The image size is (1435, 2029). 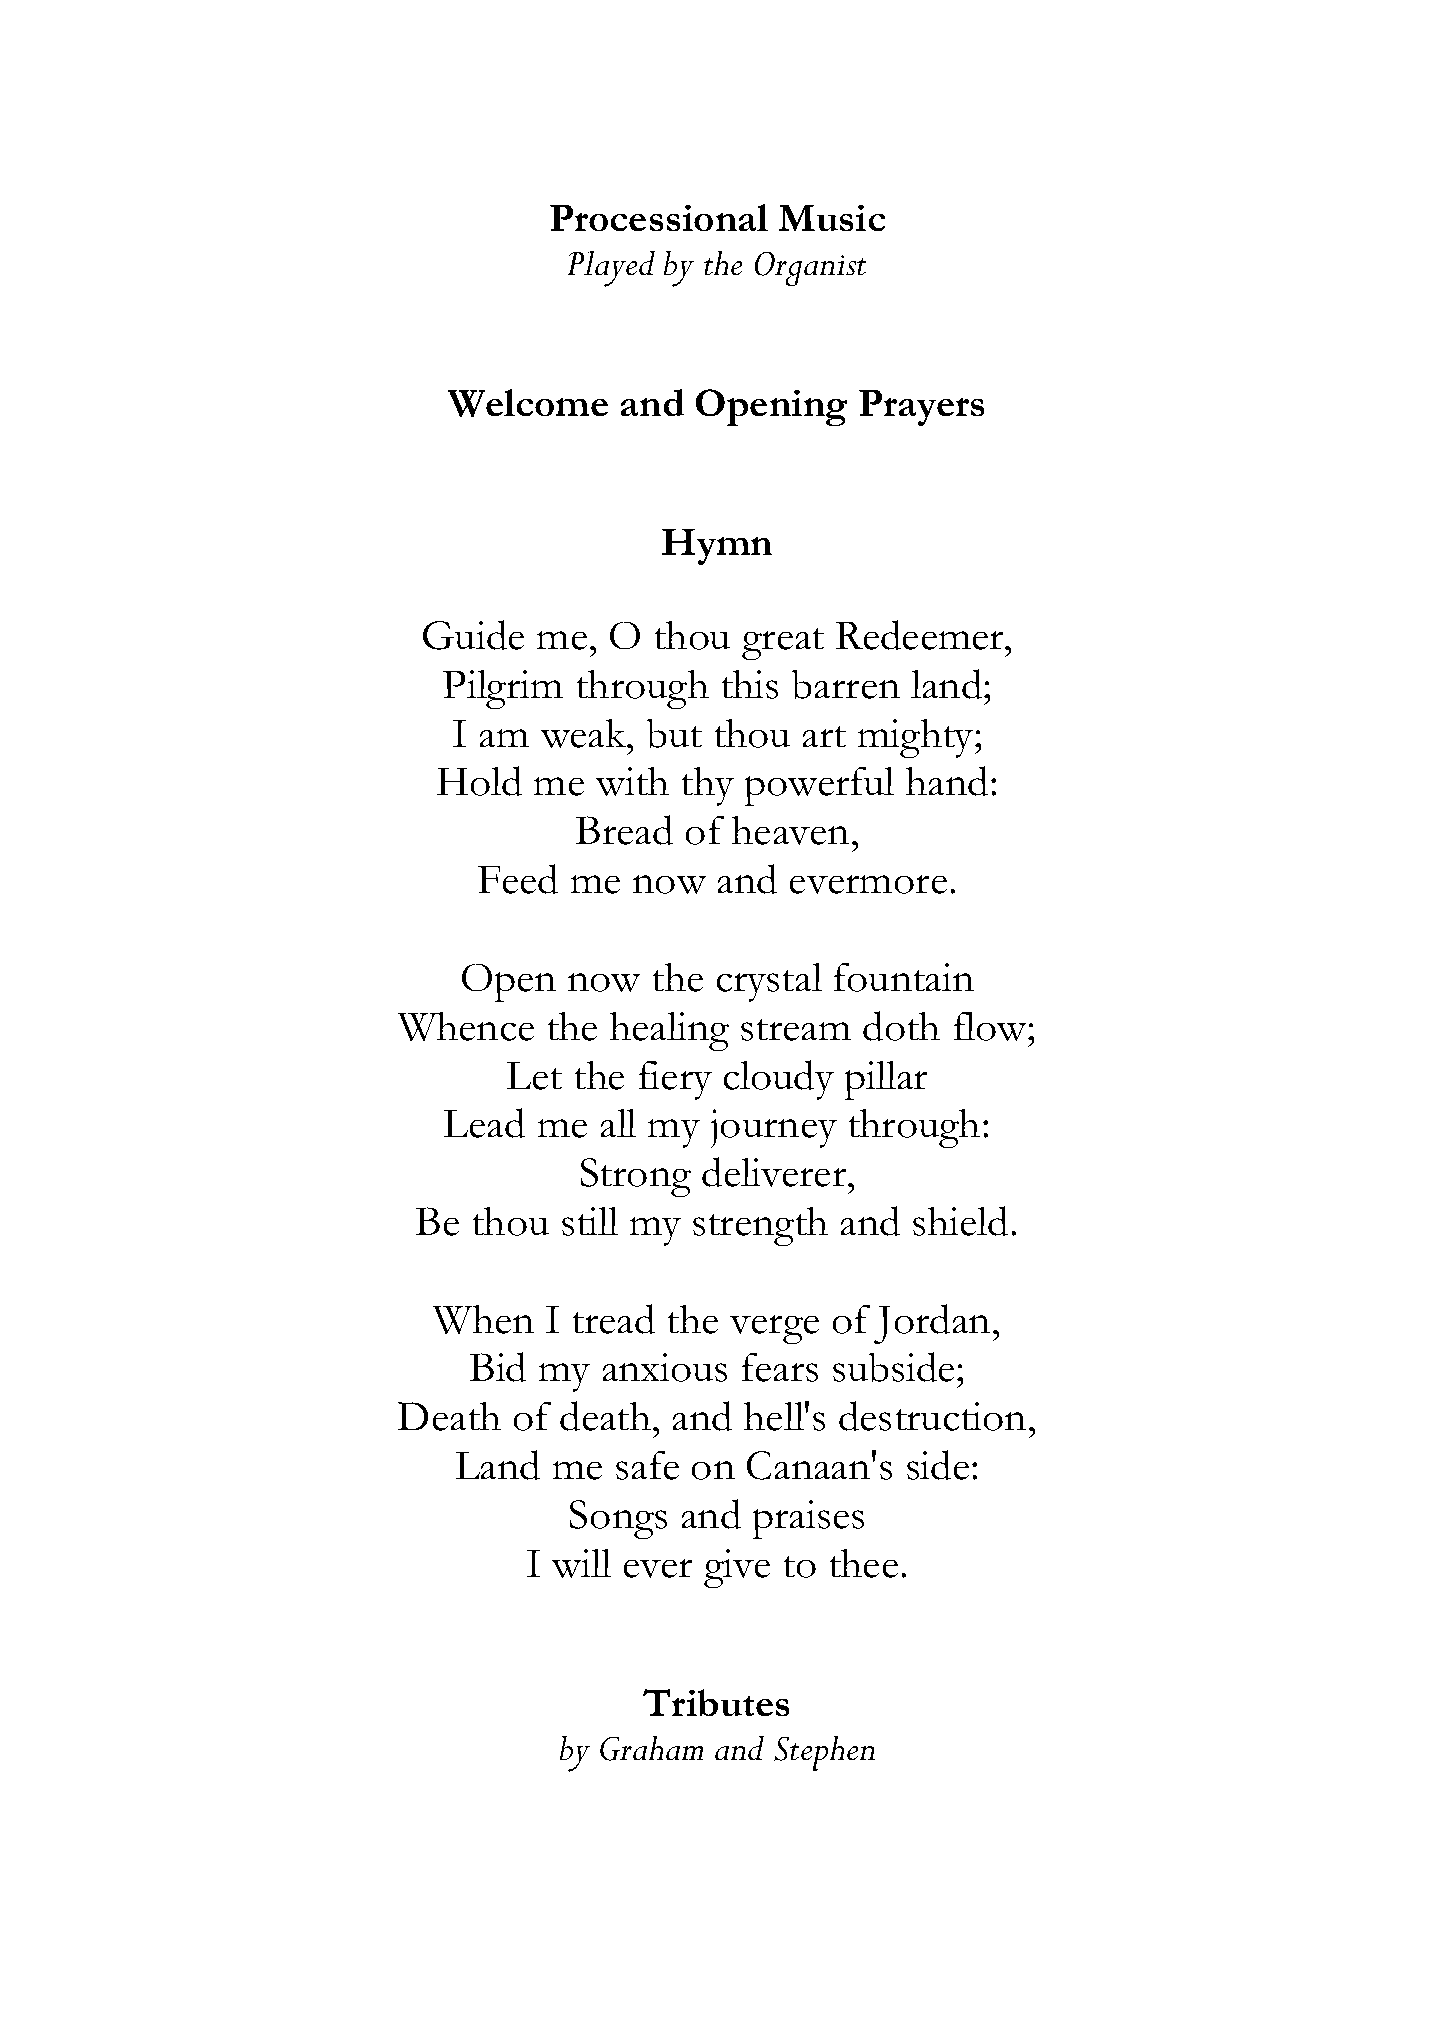 I want to click on Tributes, so click(x=716, y=1702).
